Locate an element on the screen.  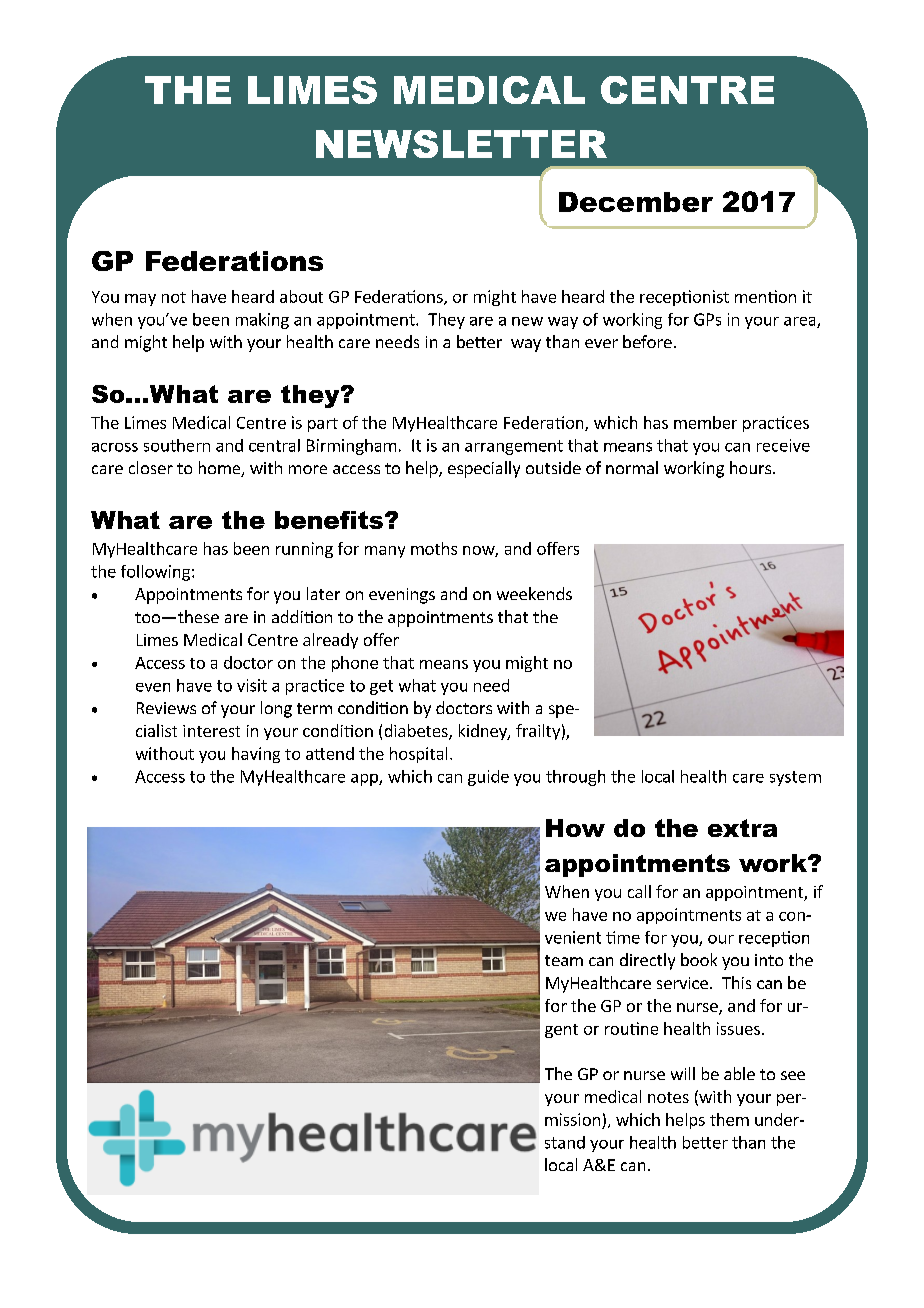
may is located at coordinates (140, 300).
